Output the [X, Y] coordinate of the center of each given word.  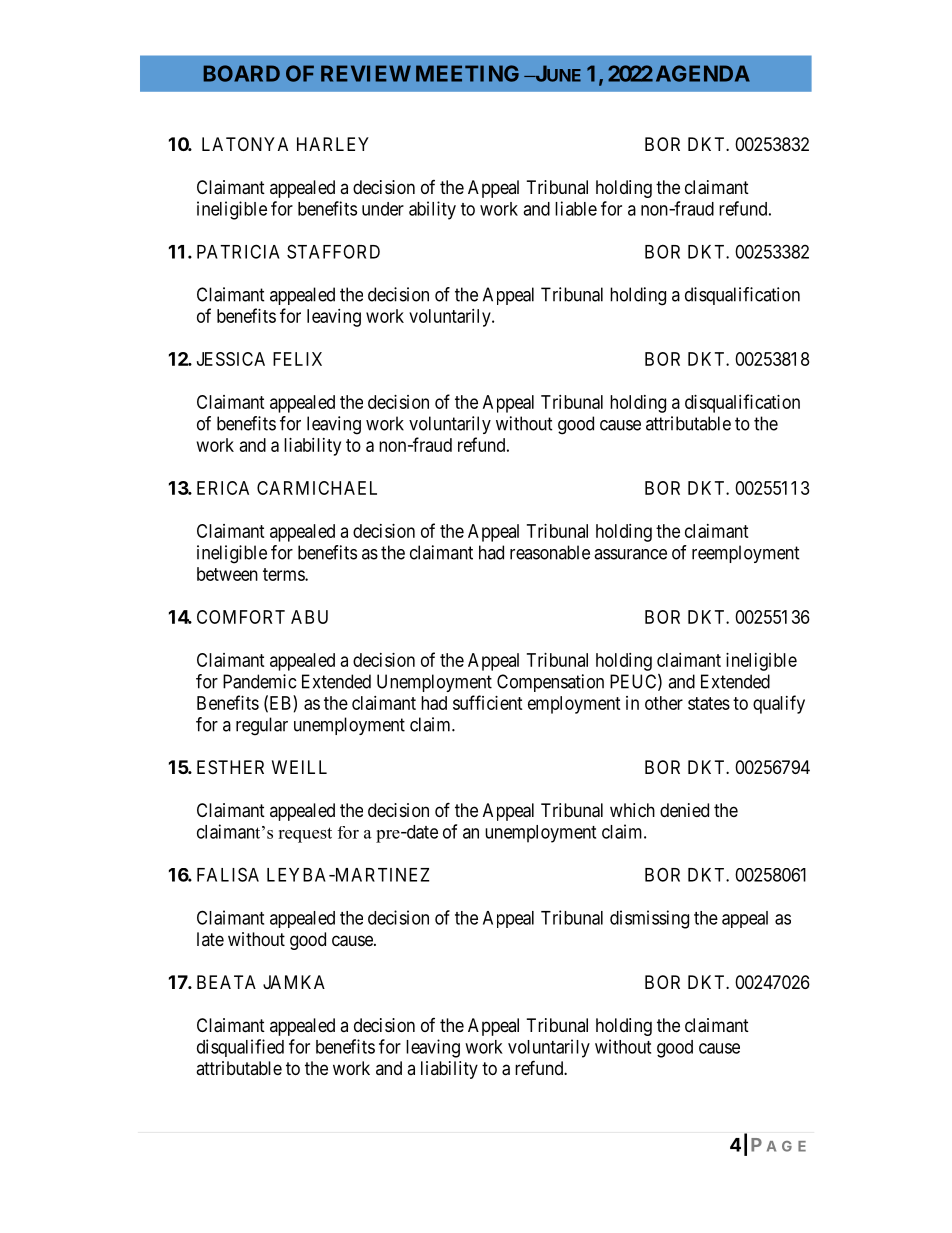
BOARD [242, 73]
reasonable [550, 552]
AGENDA [703, 73]
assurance [630, 554]
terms [284, 574]
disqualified [240, 1048]
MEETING [467, 73]
